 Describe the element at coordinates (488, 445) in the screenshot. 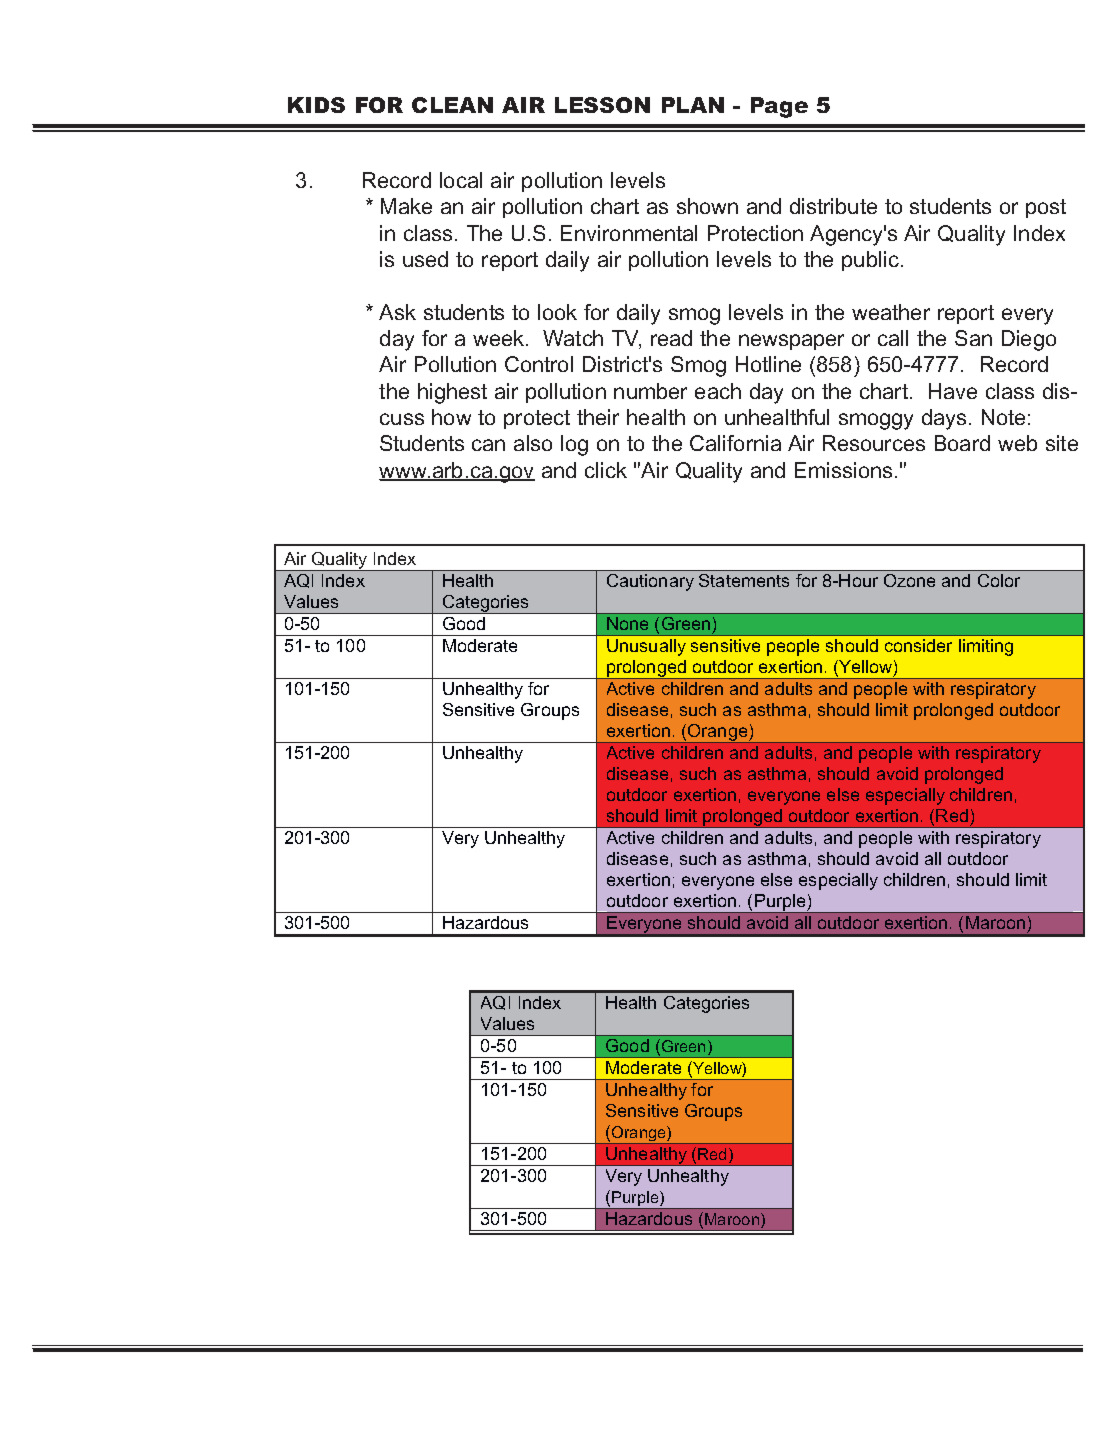

I see `can` at that location.
